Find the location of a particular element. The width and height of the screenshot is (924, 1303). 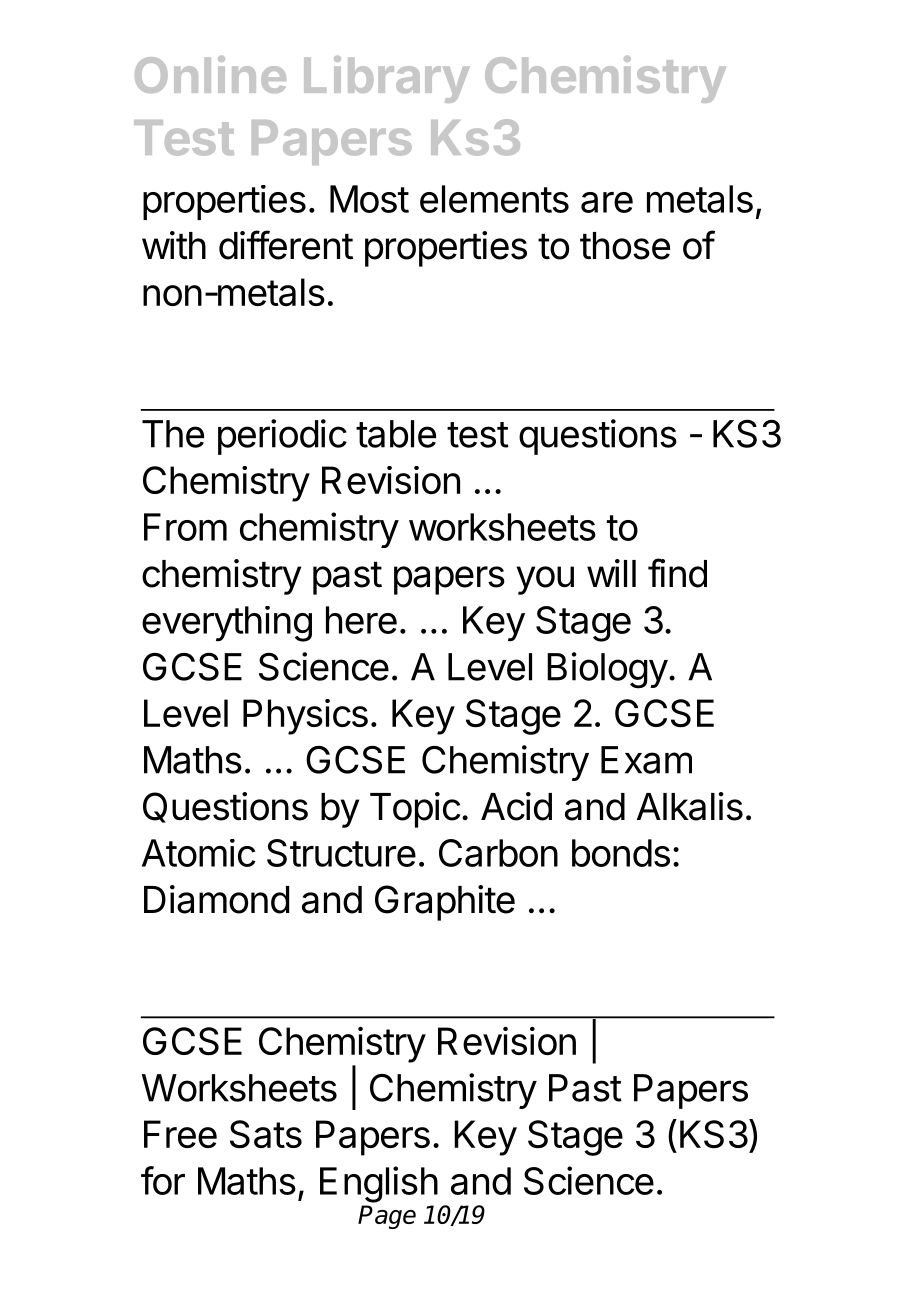

Sats is located at coordinates (266, 1134).
